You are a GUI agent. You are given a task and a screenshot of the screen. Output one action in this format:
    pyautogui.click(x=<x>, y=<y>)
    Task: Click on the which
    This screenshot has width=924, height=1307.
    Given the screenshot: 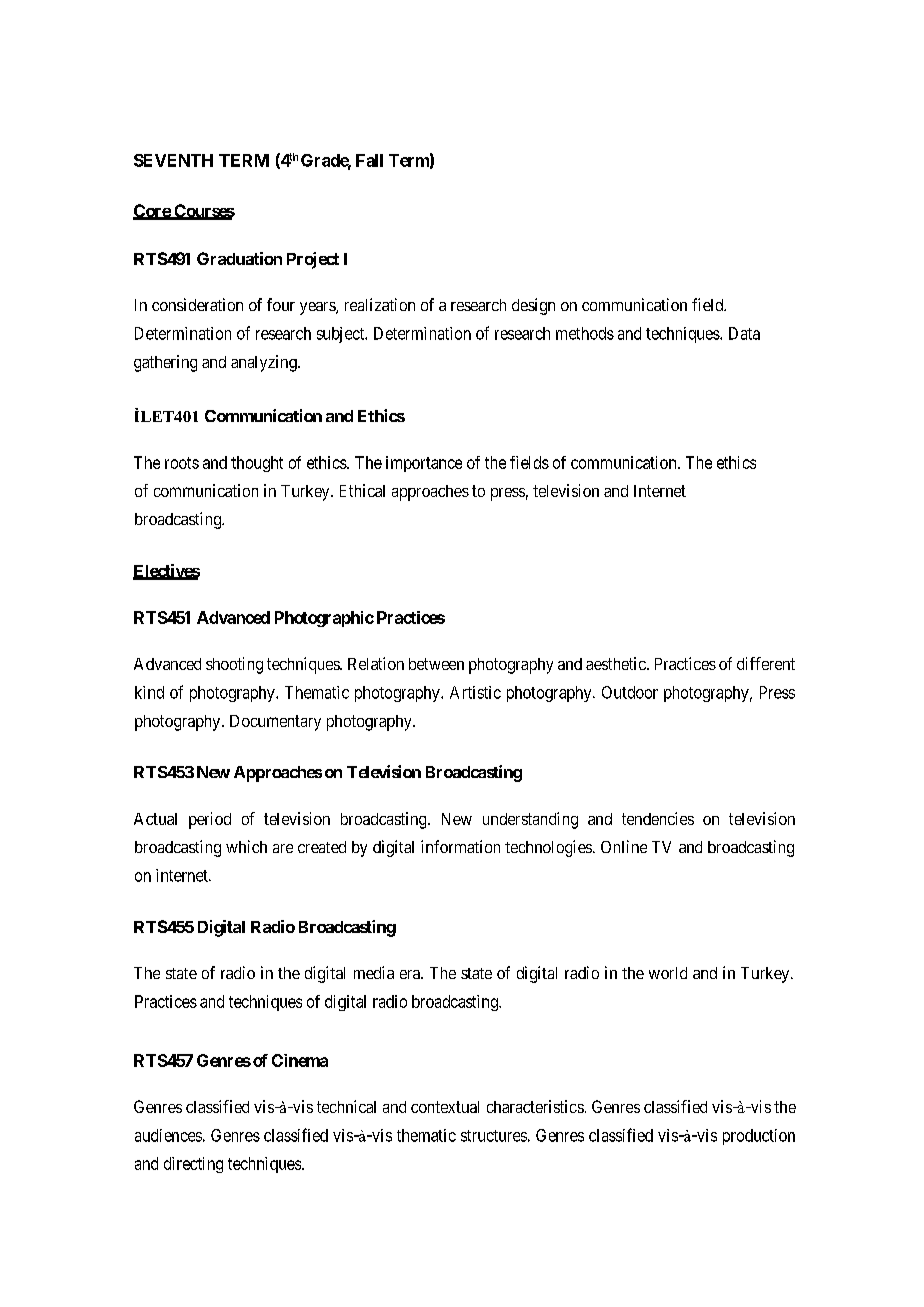 What is the action you would take?
    pyautogui.click(x=246, y=846)
